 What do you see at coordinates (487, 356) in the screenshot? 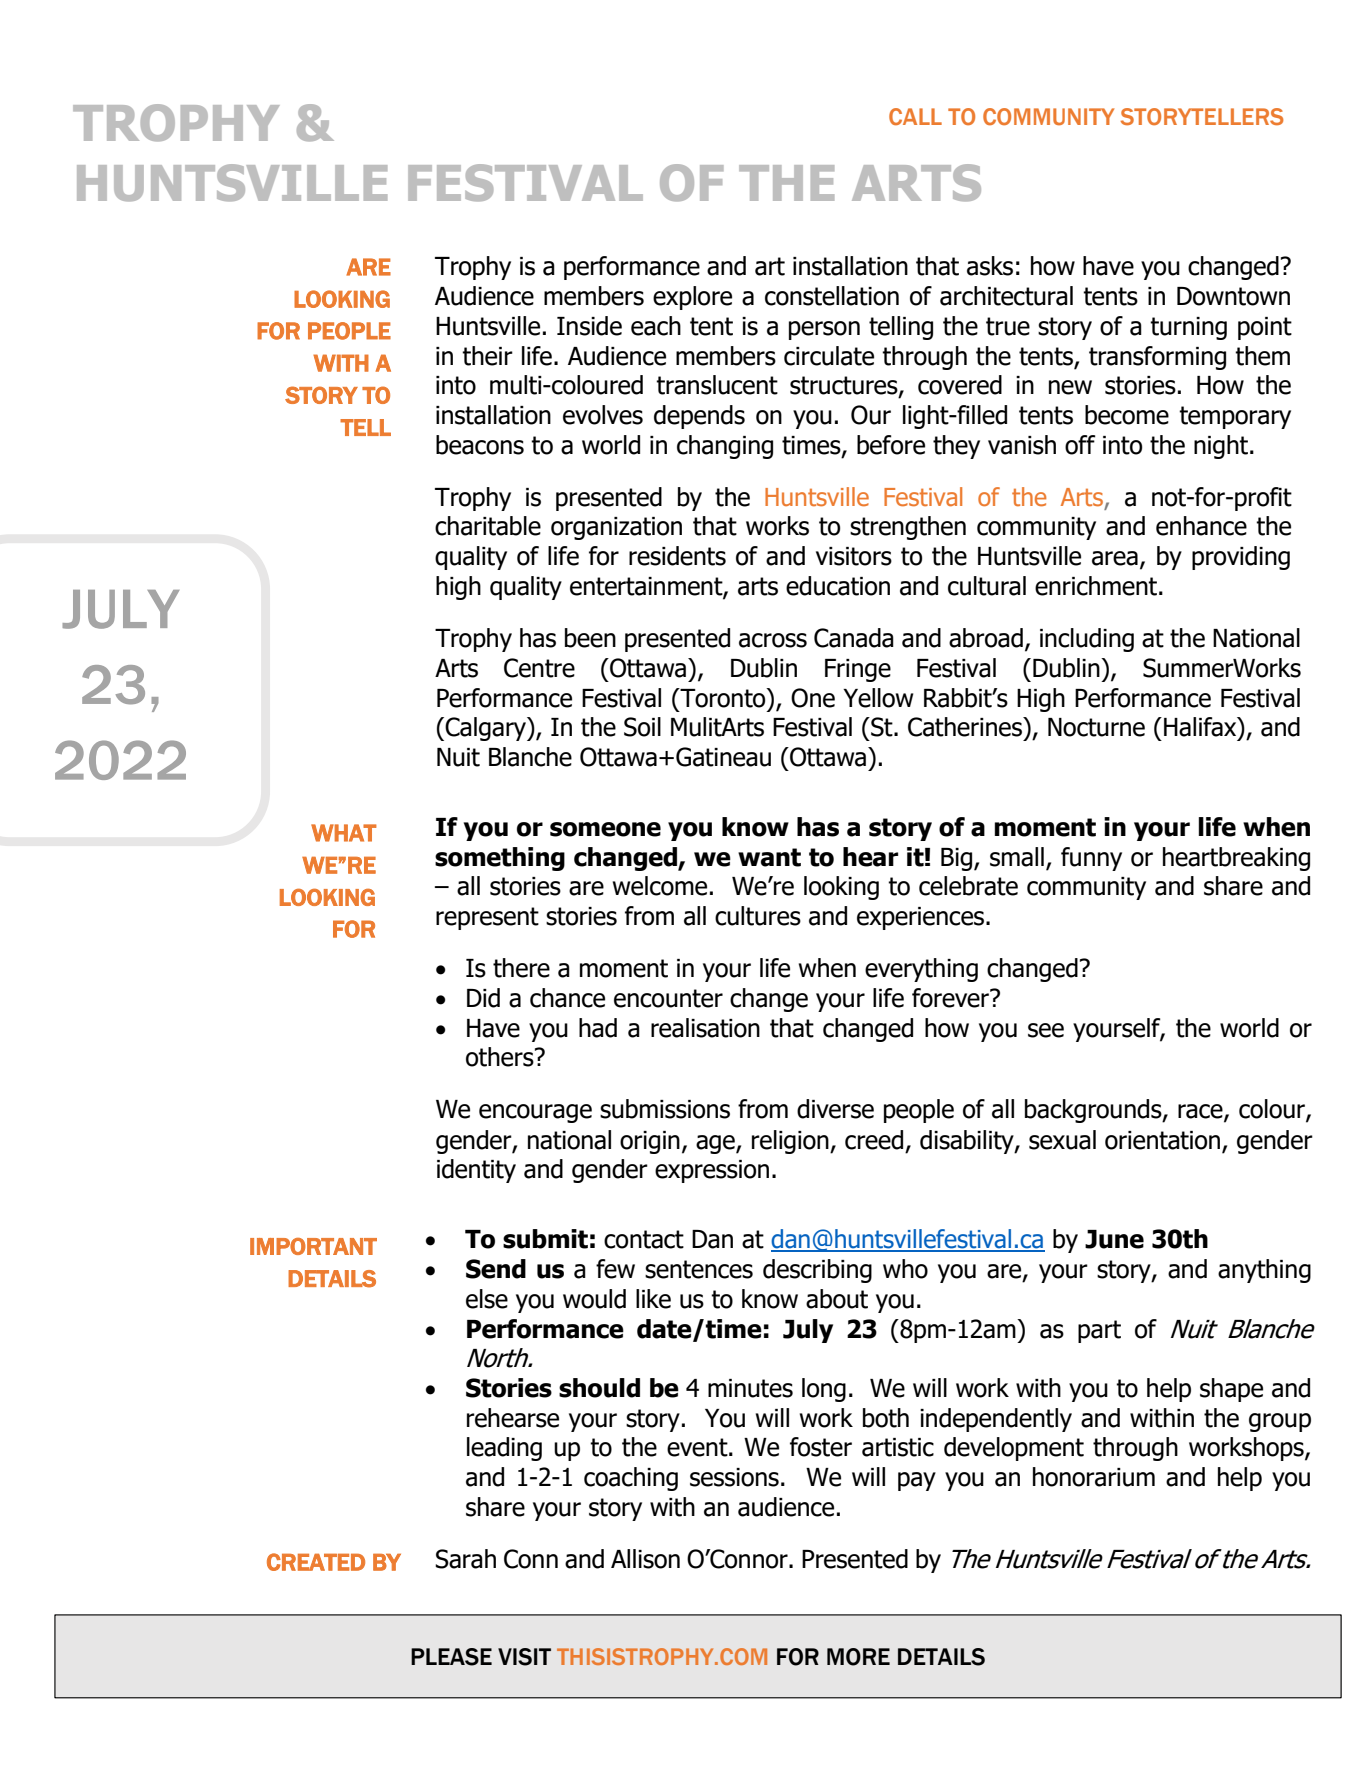
I see `their` at bounding box center [487, 356].
